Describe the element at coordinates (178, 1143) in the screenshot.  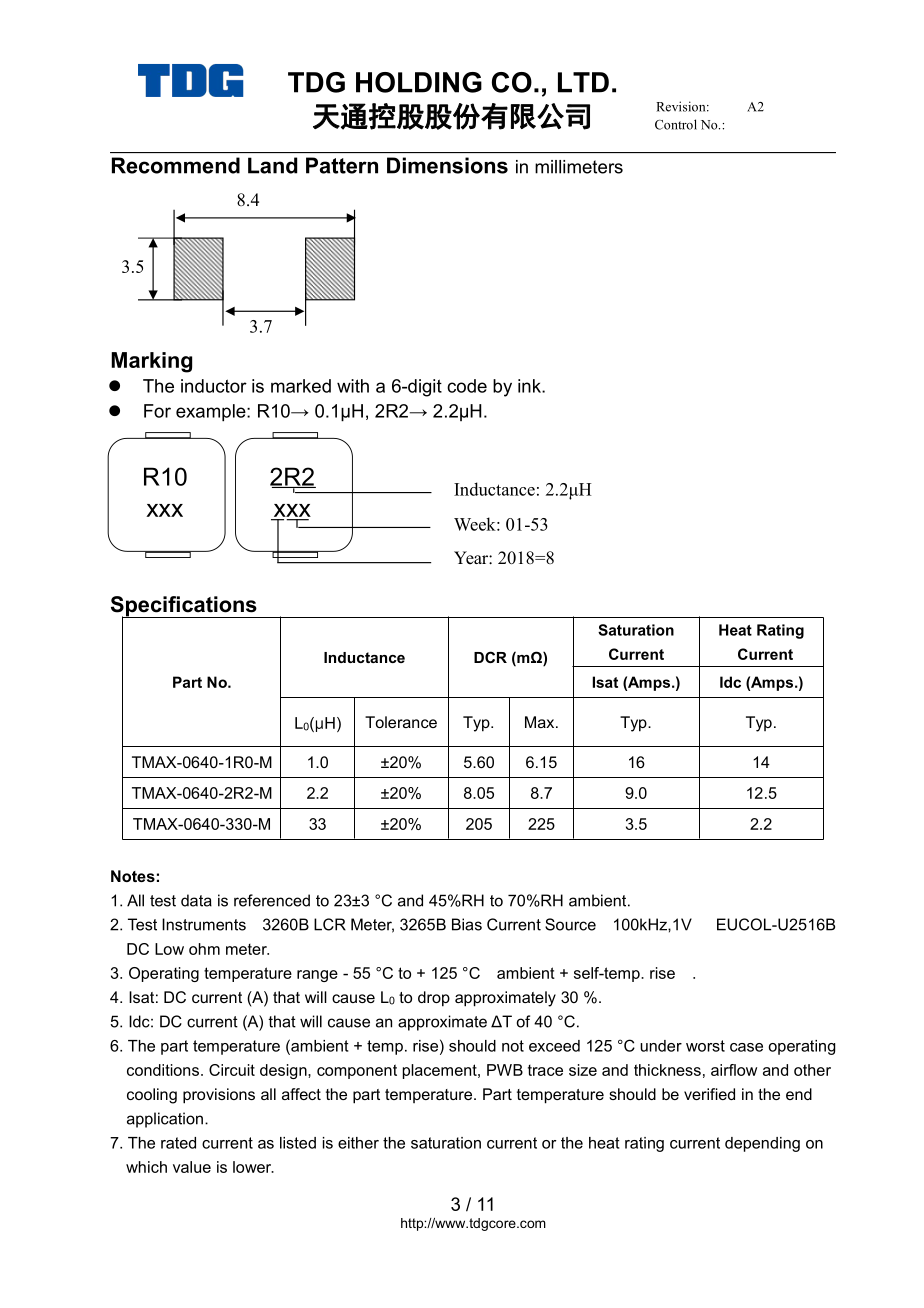
I see `rated` at that location.
